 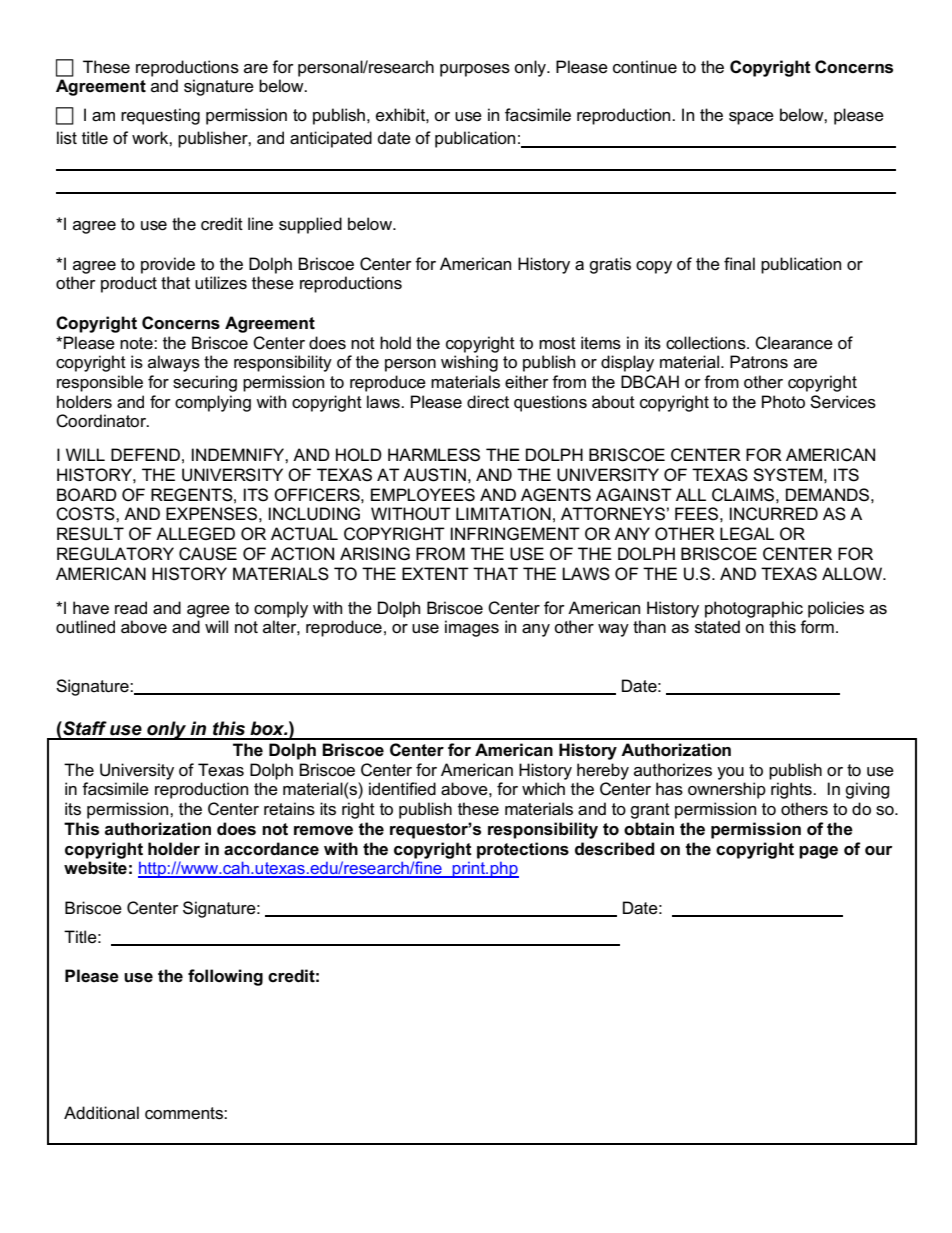 What do you see at coordinates (160, 116) in the screenshot?
I see `requesting` at bounding box center [160, 116].
